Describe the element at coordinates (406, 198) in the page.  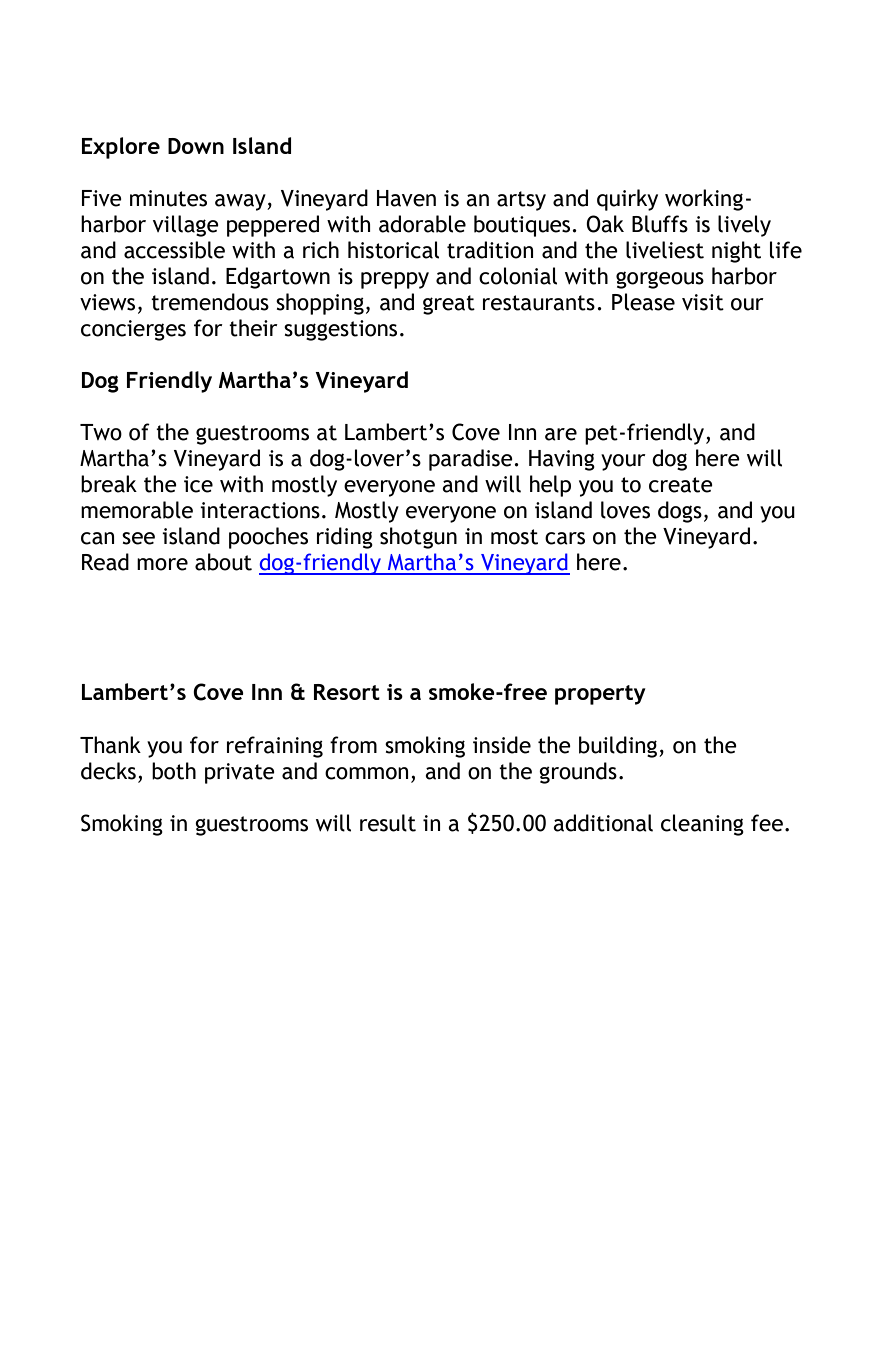
I see `Haven` at that location.
